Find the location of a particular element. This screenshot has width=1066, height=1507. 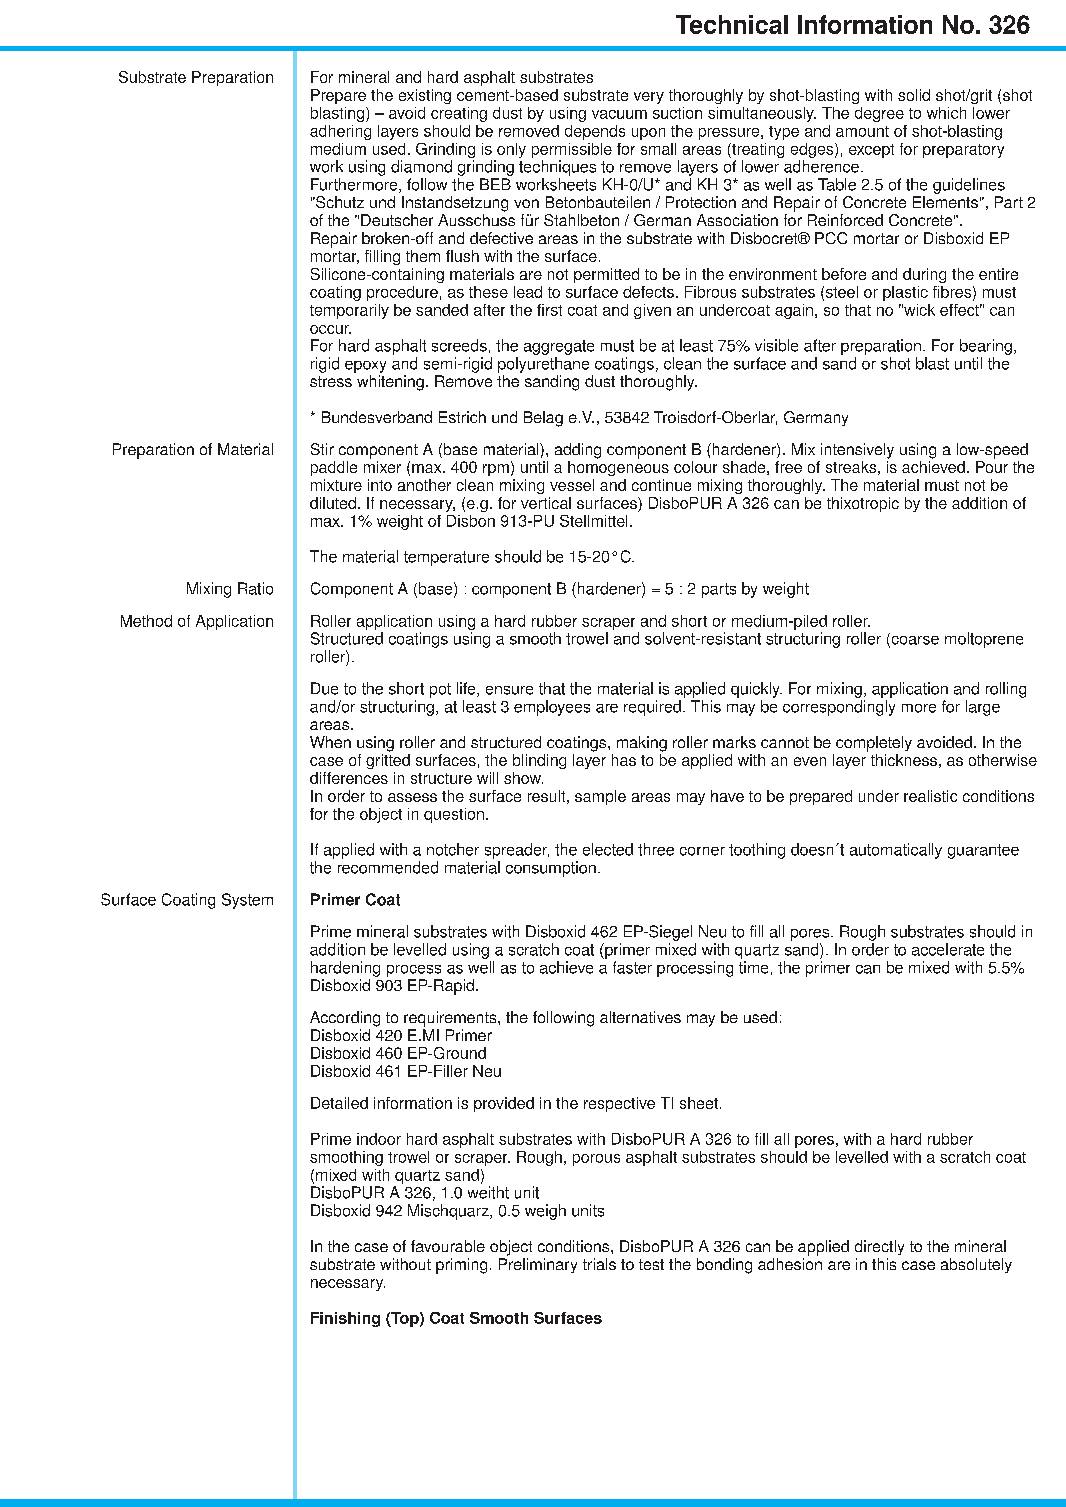

adhering is located at coordinates (340, 132).
